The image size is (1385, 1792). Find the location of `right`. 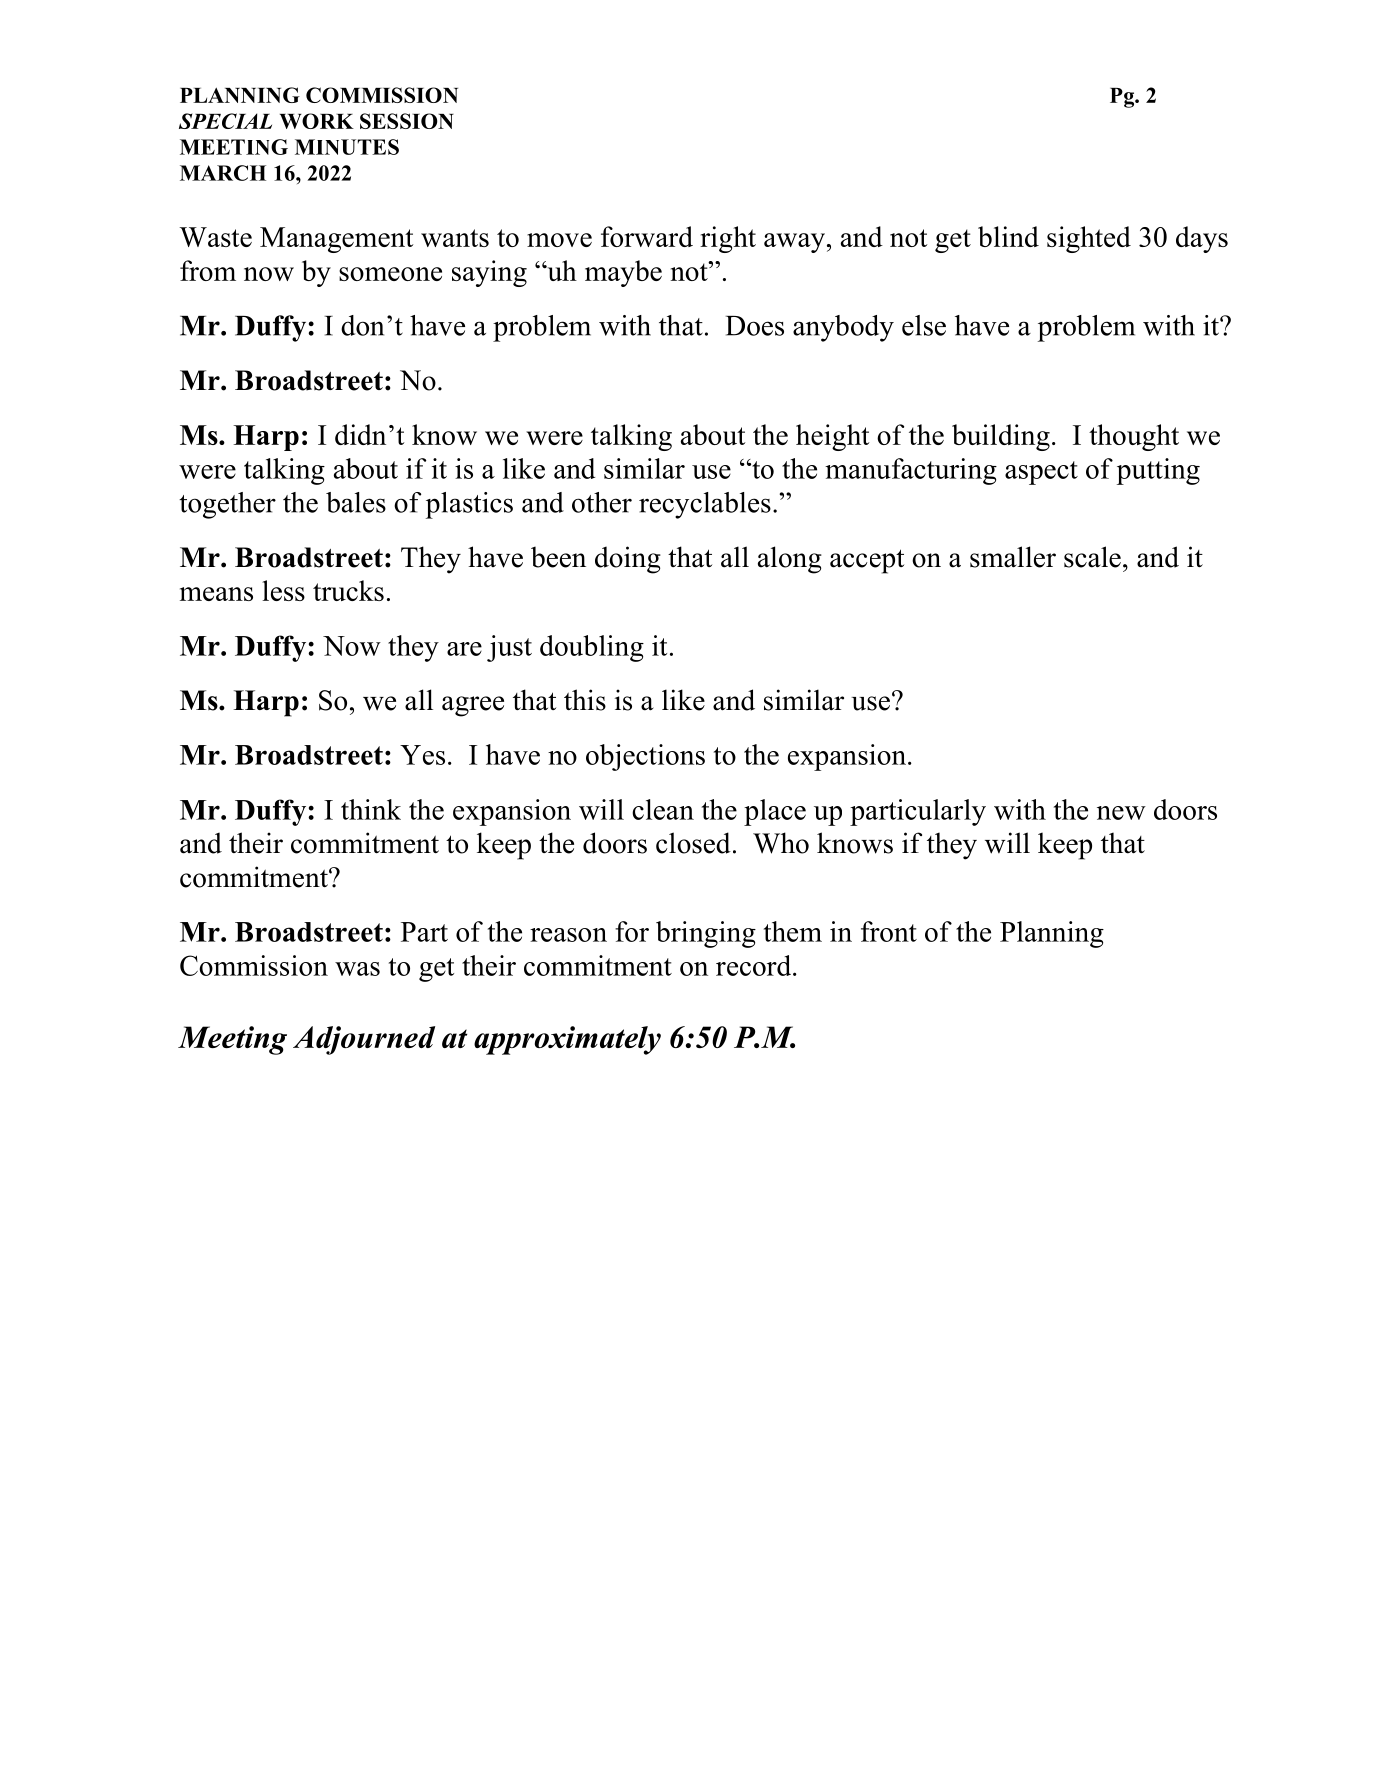

right is located at coordinates (728, 239).
